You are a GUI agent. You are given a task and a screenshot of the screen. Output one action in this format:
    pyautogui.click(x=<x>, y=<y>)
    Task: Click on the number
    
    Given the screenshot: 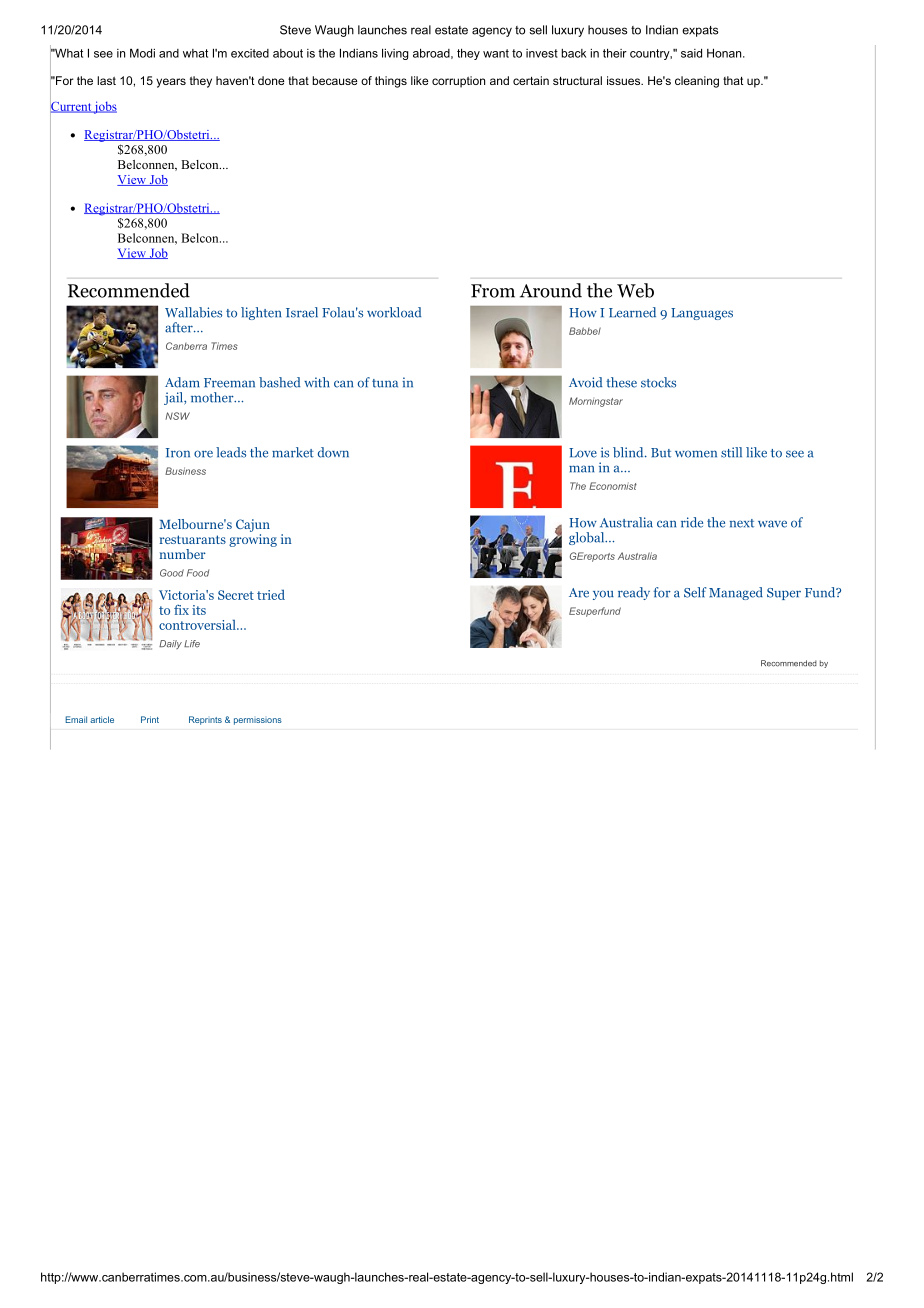 What is the action you would take?
    pyautogui.click(x=183, y=554)
